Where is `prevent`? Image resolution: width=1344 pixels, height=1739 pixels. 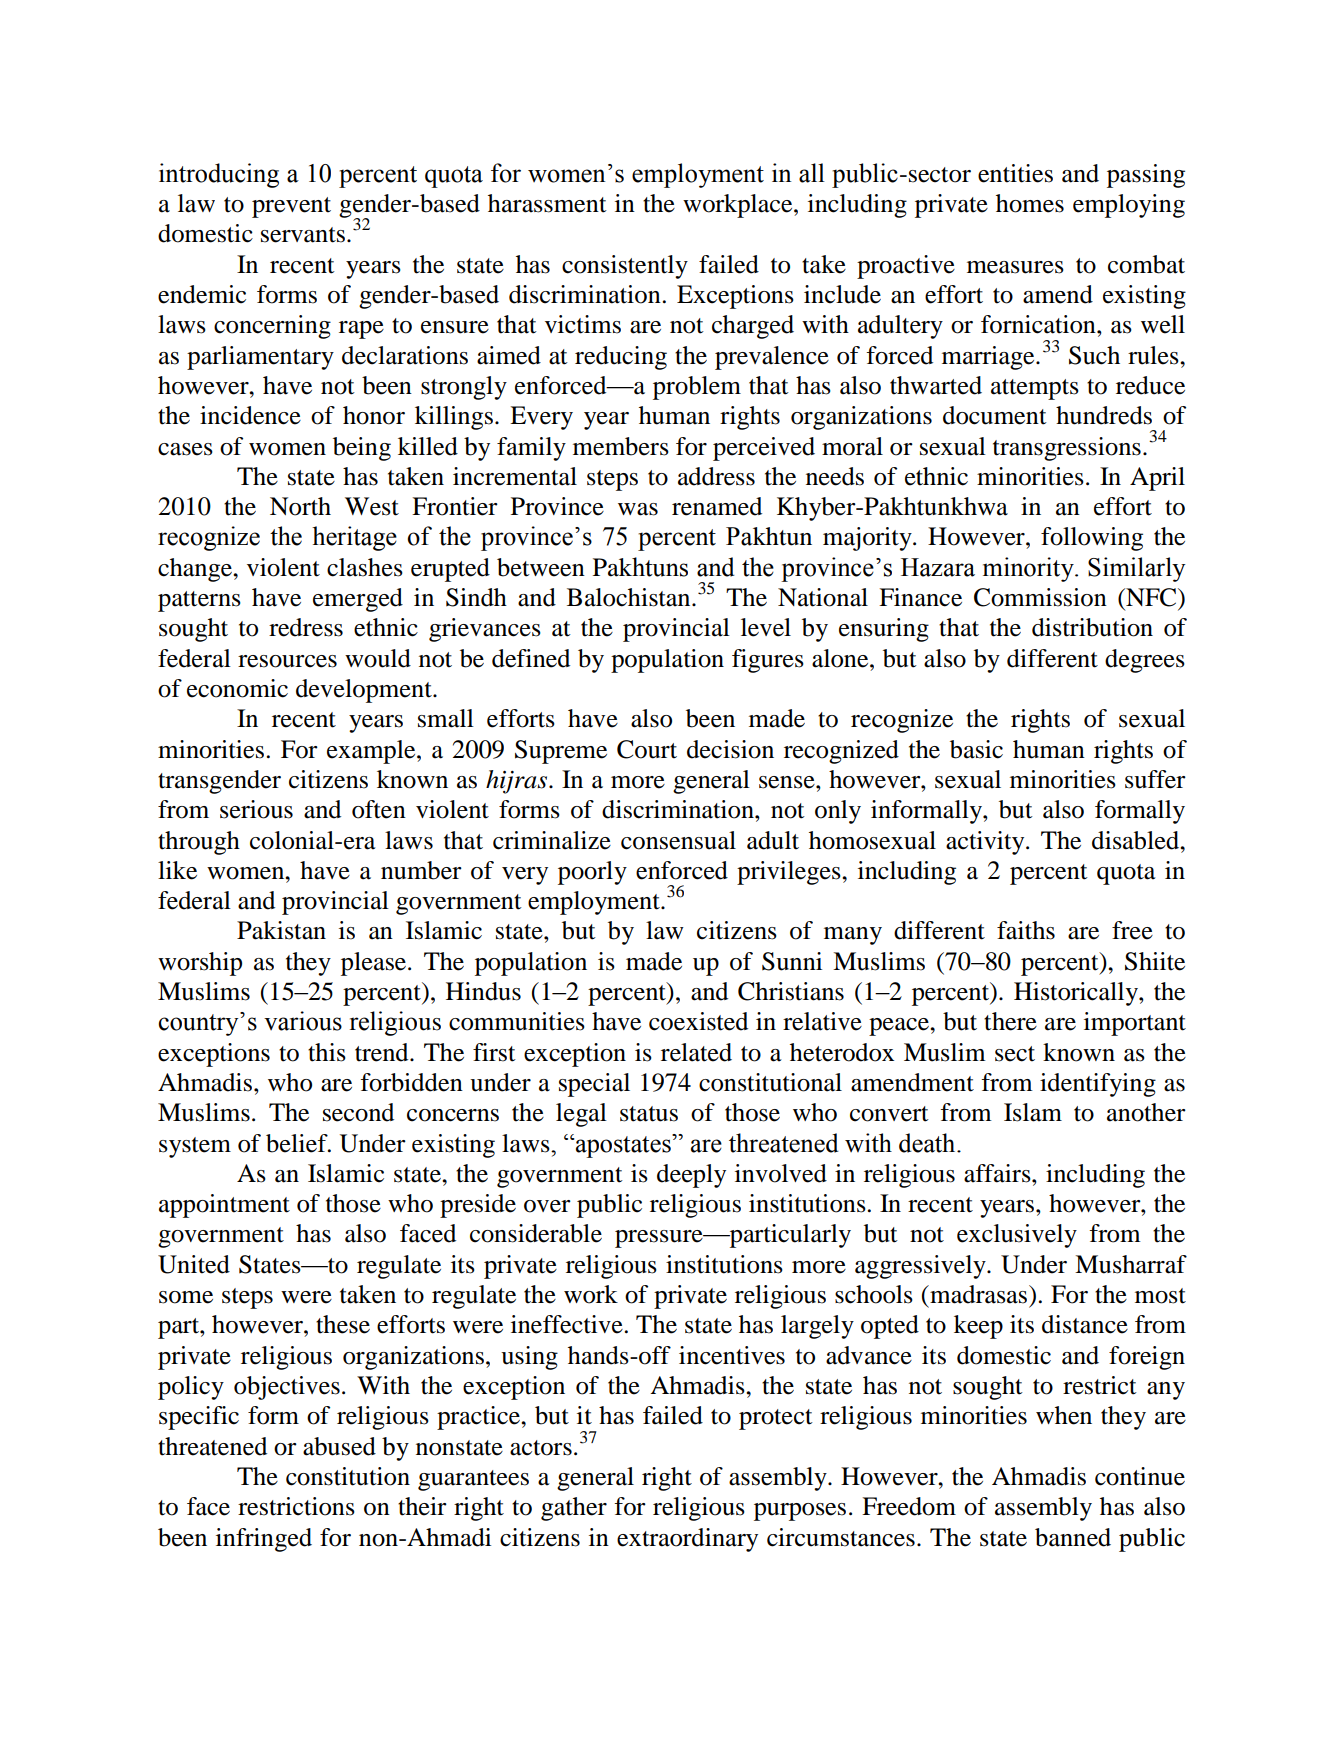 prevent is located at coordinates (291, 207).
